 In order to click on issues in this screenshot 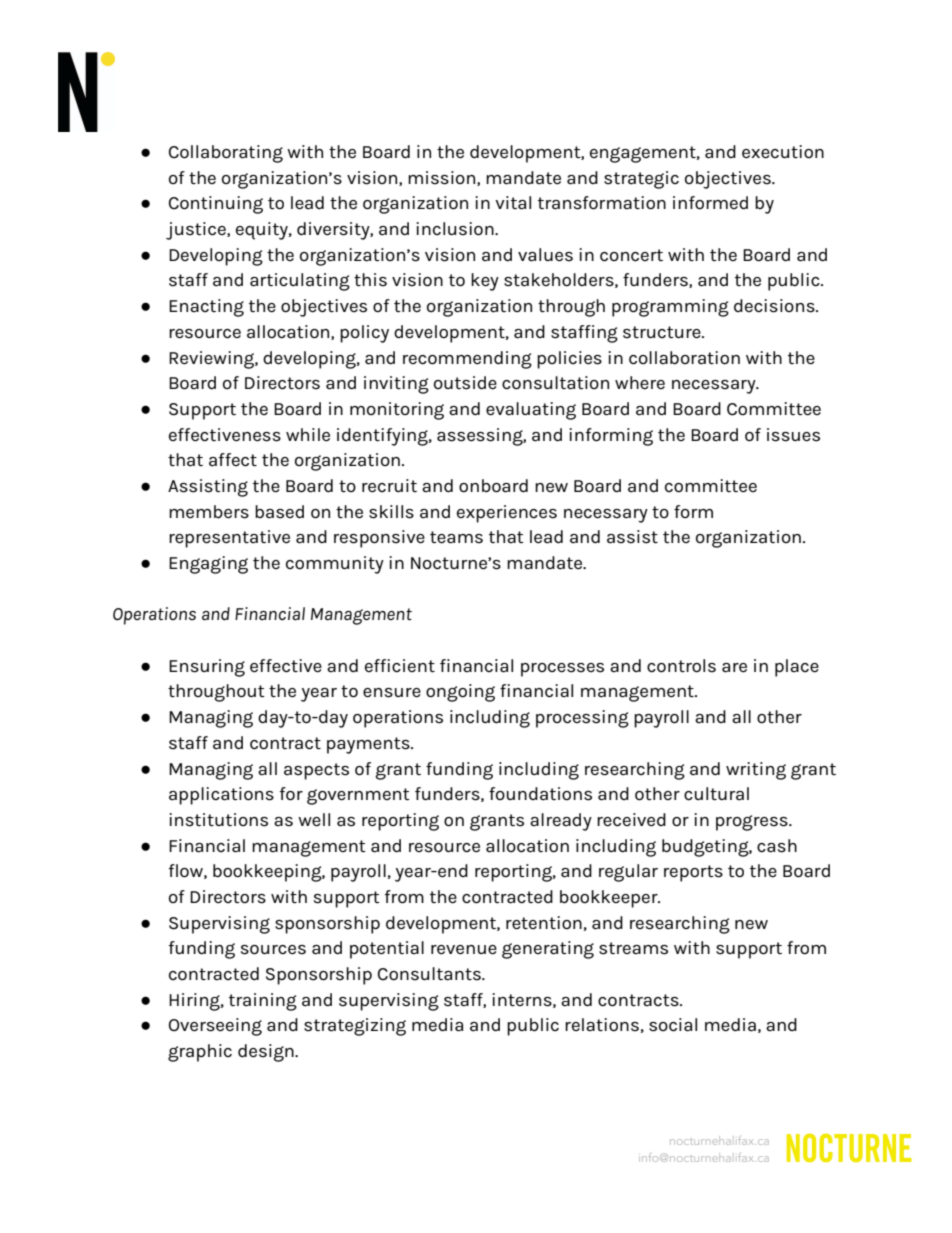, I will do `click(793, 435)`.
